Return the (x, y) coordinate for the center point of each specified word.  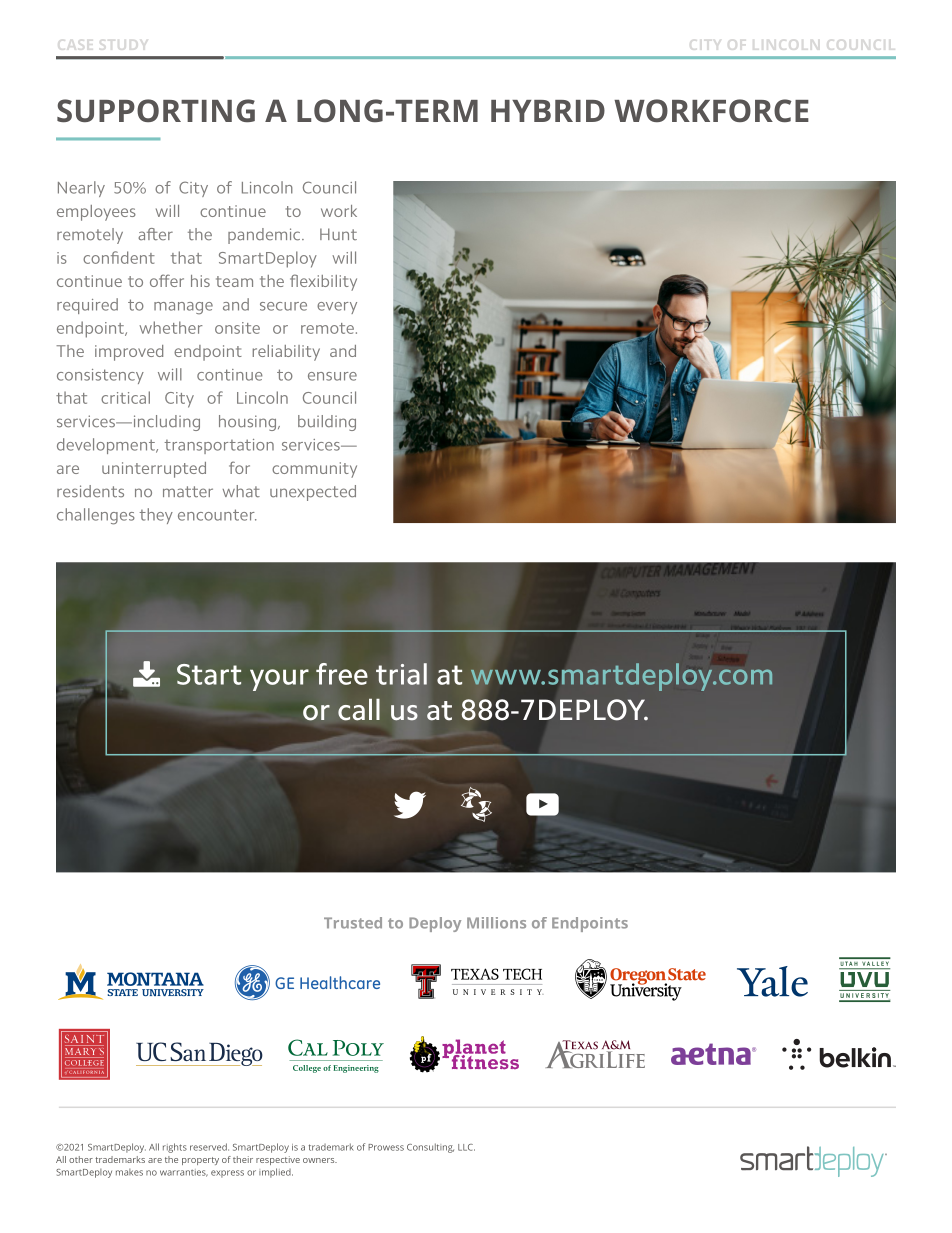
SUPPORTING (156, 110)
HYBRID (548, 111)
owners (320, 1160)
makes (129, 1172)
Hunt (338, 234)
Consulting (430, 1148)
